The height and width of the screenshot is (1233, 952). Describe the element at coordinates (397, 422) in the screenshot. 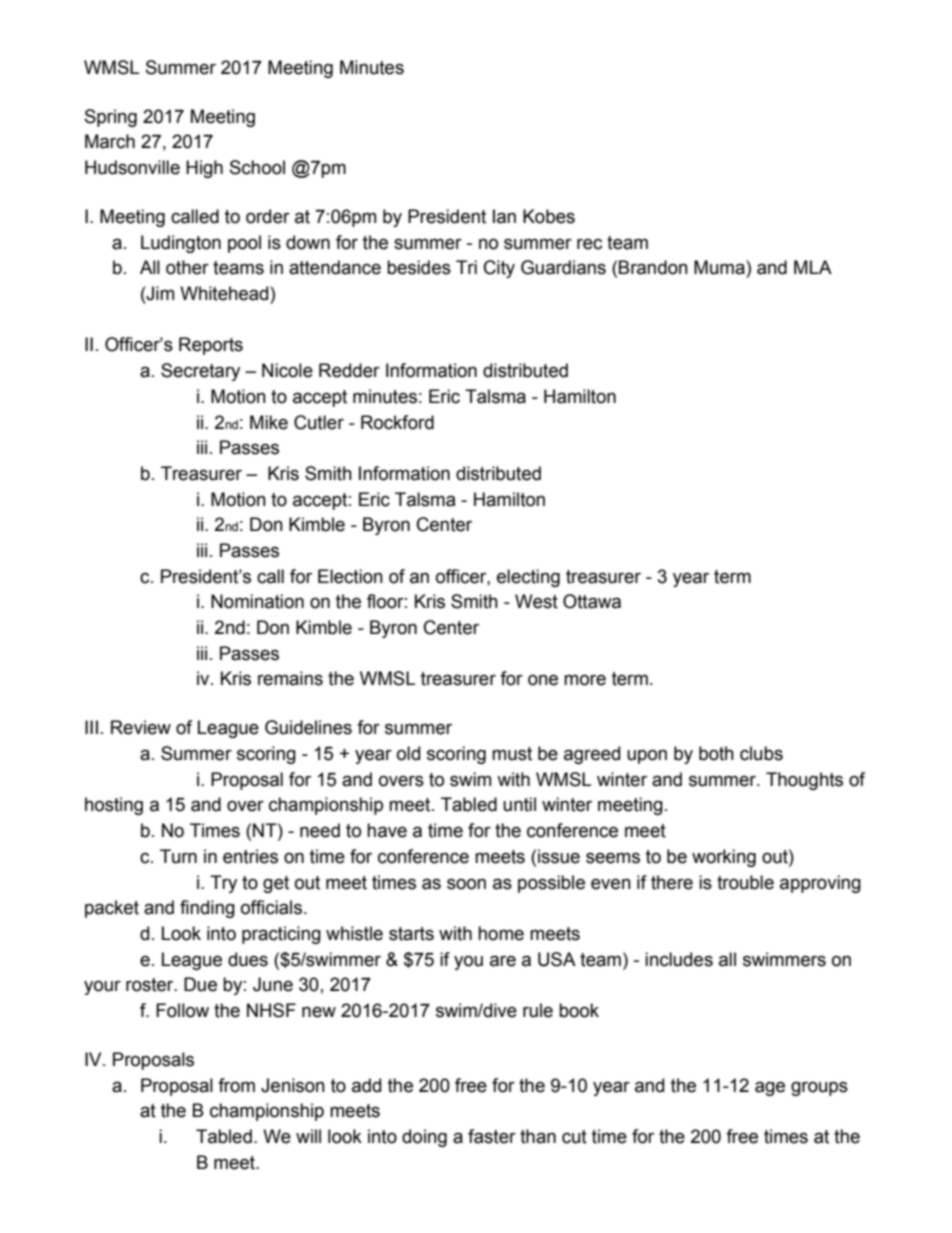

I see `Rockford` at that location.
